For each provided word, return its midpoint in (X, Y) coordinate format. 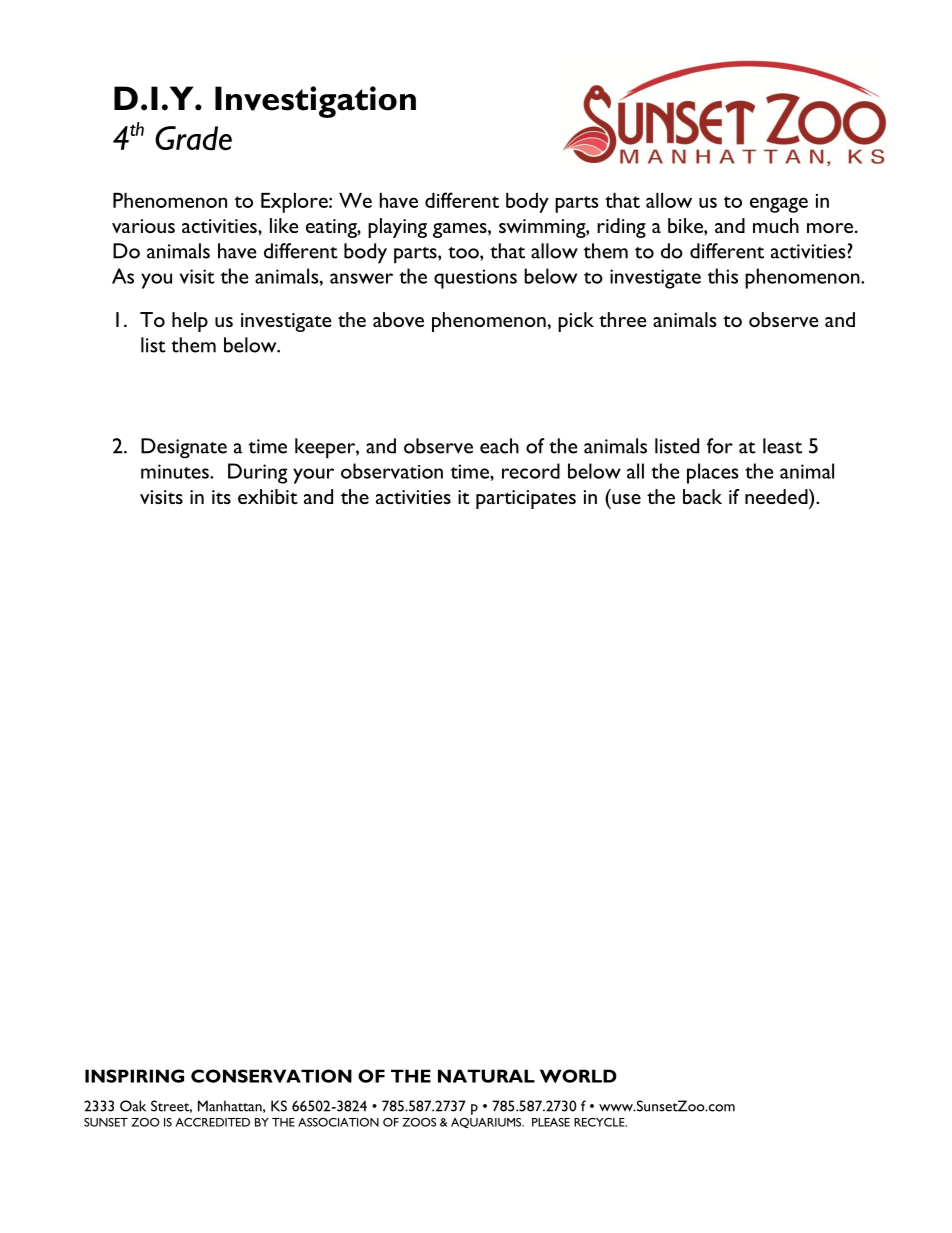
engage (779, 205)
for (720, 446)
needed (777, 496)
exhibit (268, 496)
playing (397, 228)
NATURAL (486, 1076)
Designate (184, 448)
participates (526, 499)
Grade (193, 138)
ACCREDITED (212, 1122)
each (499, 446)
